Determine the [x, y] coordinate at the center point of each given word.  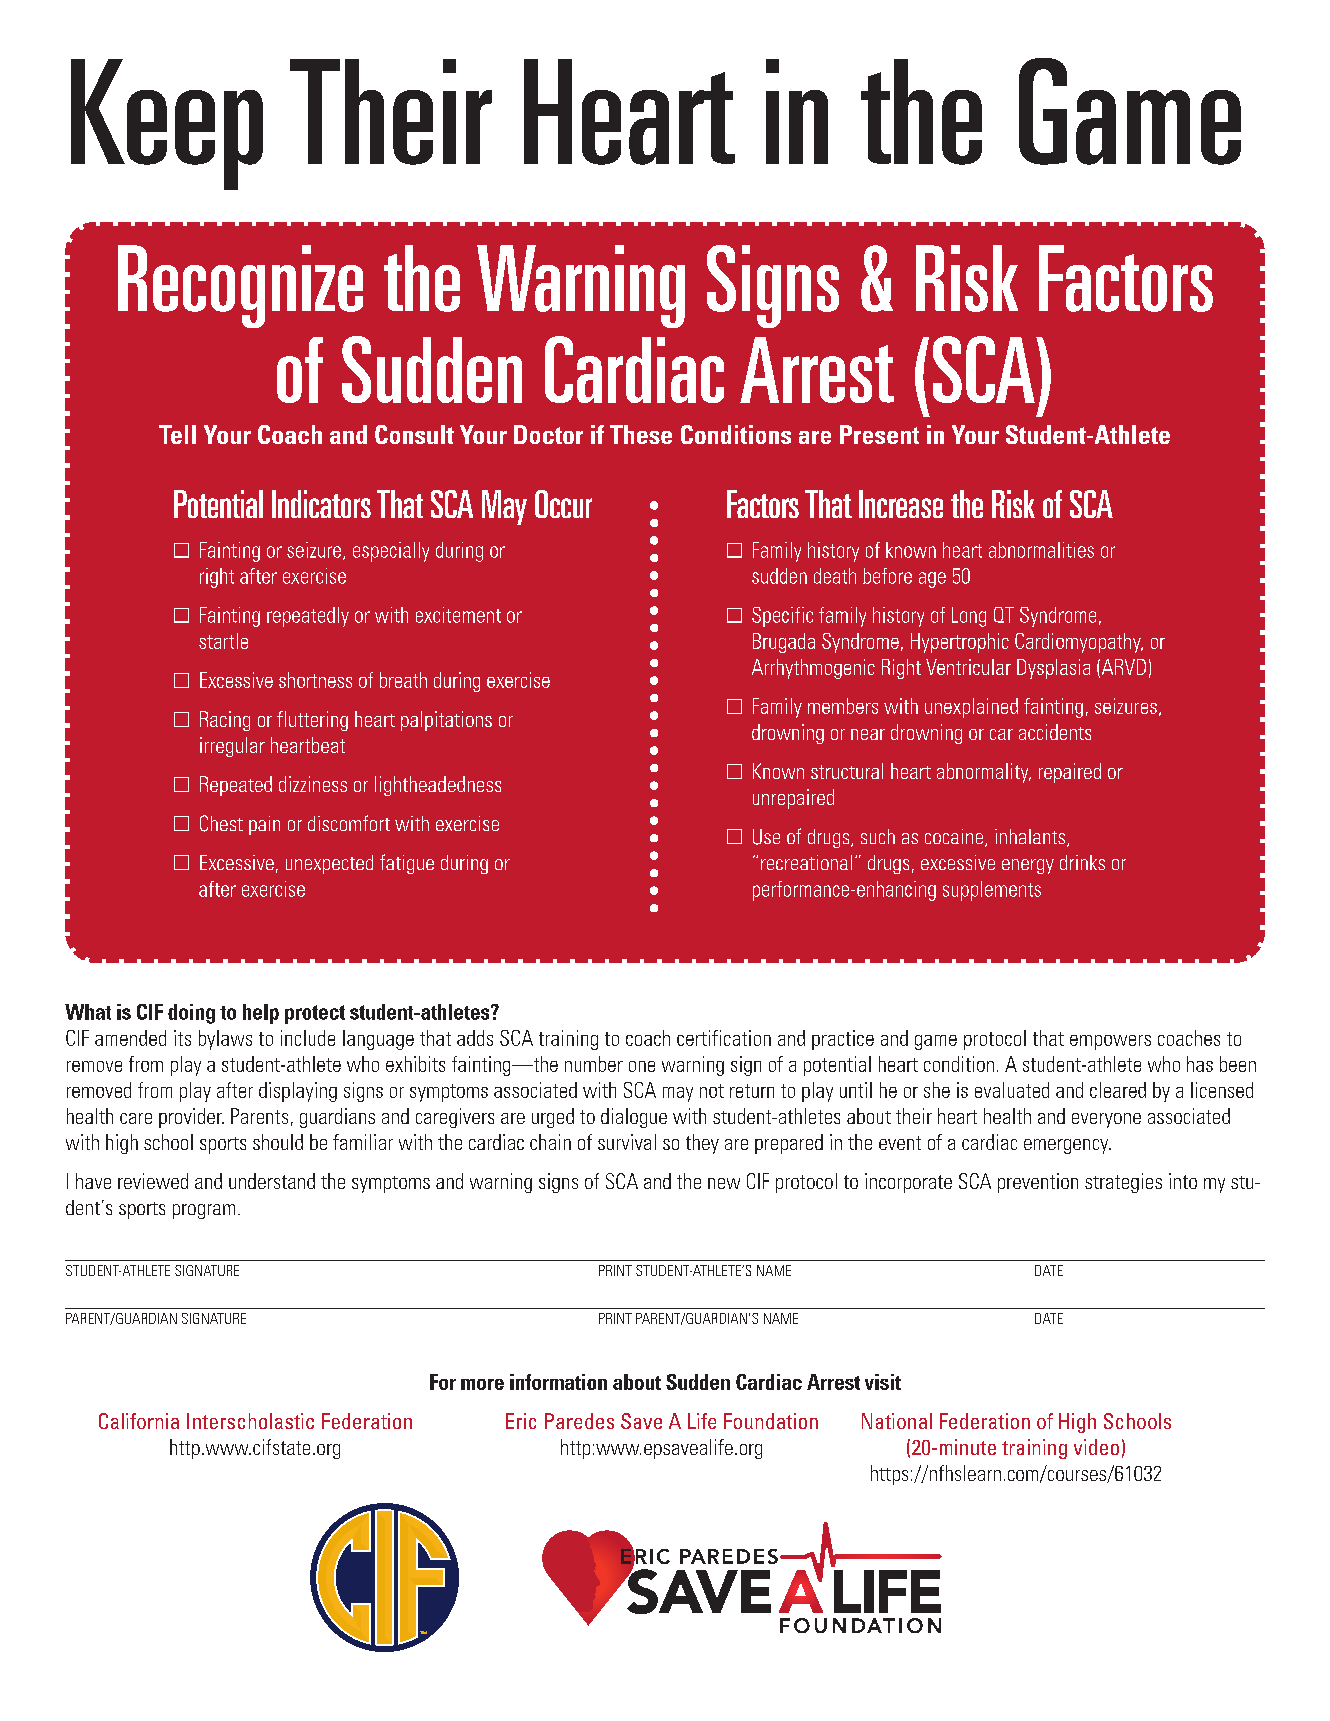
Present [879, 434]
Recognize [240, 286]
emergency [1067, 1146]
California [139, 1421]
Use [766, 837]
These [641, 434]
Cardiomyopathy [1079, 643]
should [278, 1142]
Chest [221, 823]
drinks [1082, 862]
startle [223, 641]
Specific [782, 617]
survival [627, 1142]
